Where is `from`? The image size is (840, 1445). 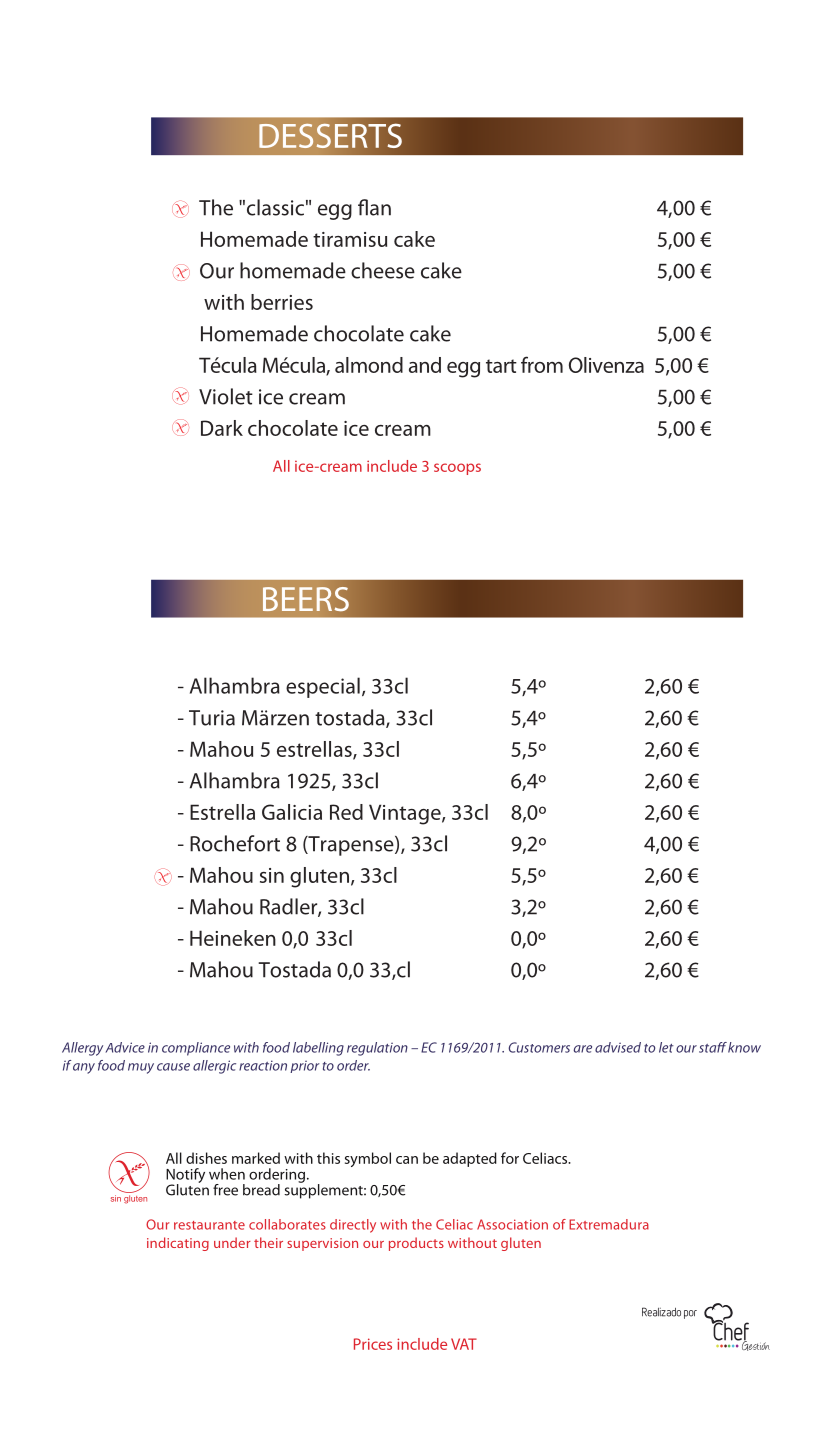 from is located at coordinates (542, 364).
